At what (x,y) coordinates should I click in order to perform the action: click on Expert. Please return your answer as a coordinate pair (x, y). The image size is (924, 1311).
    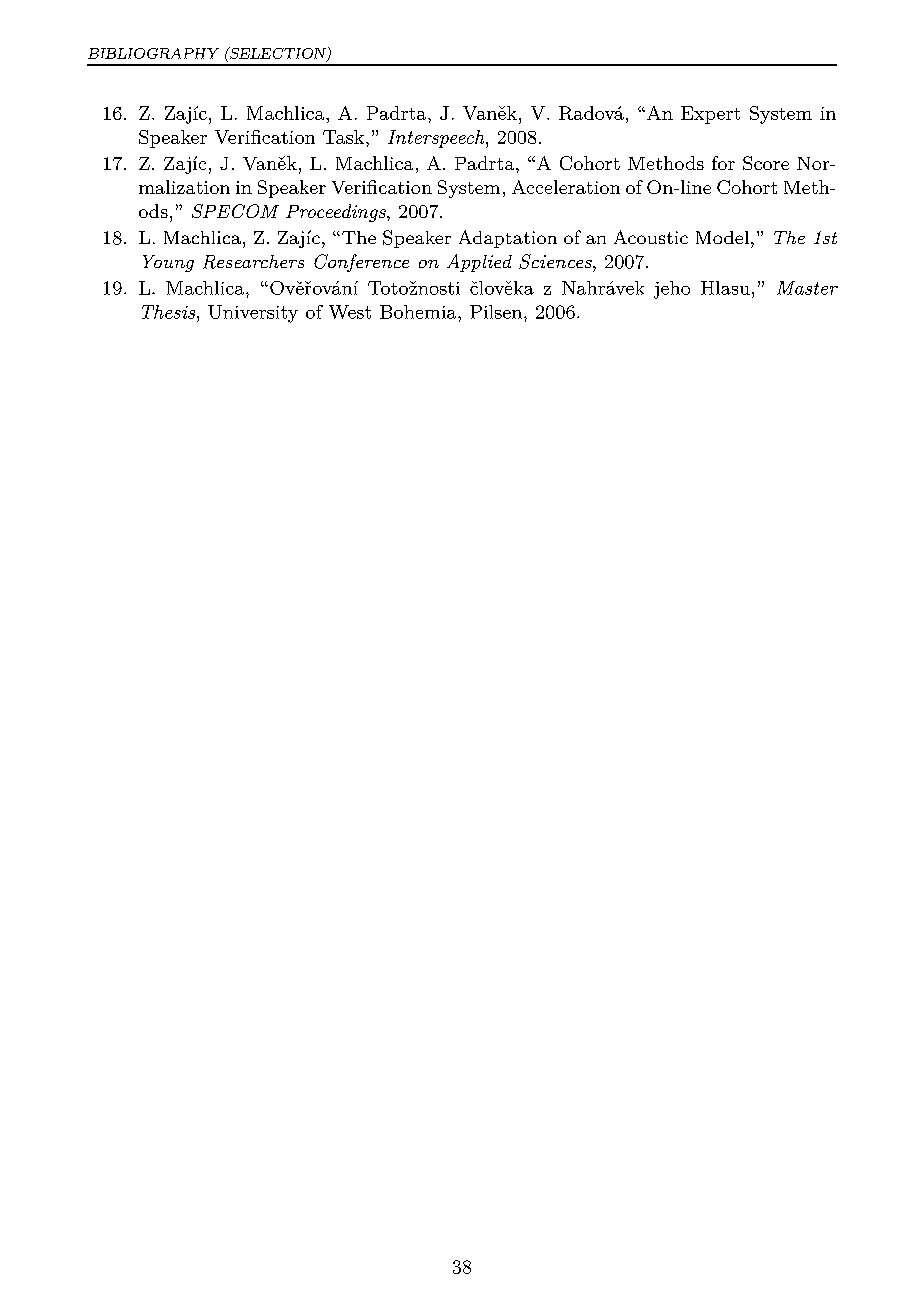
    Looking at the image, I should click on (710, 115).
